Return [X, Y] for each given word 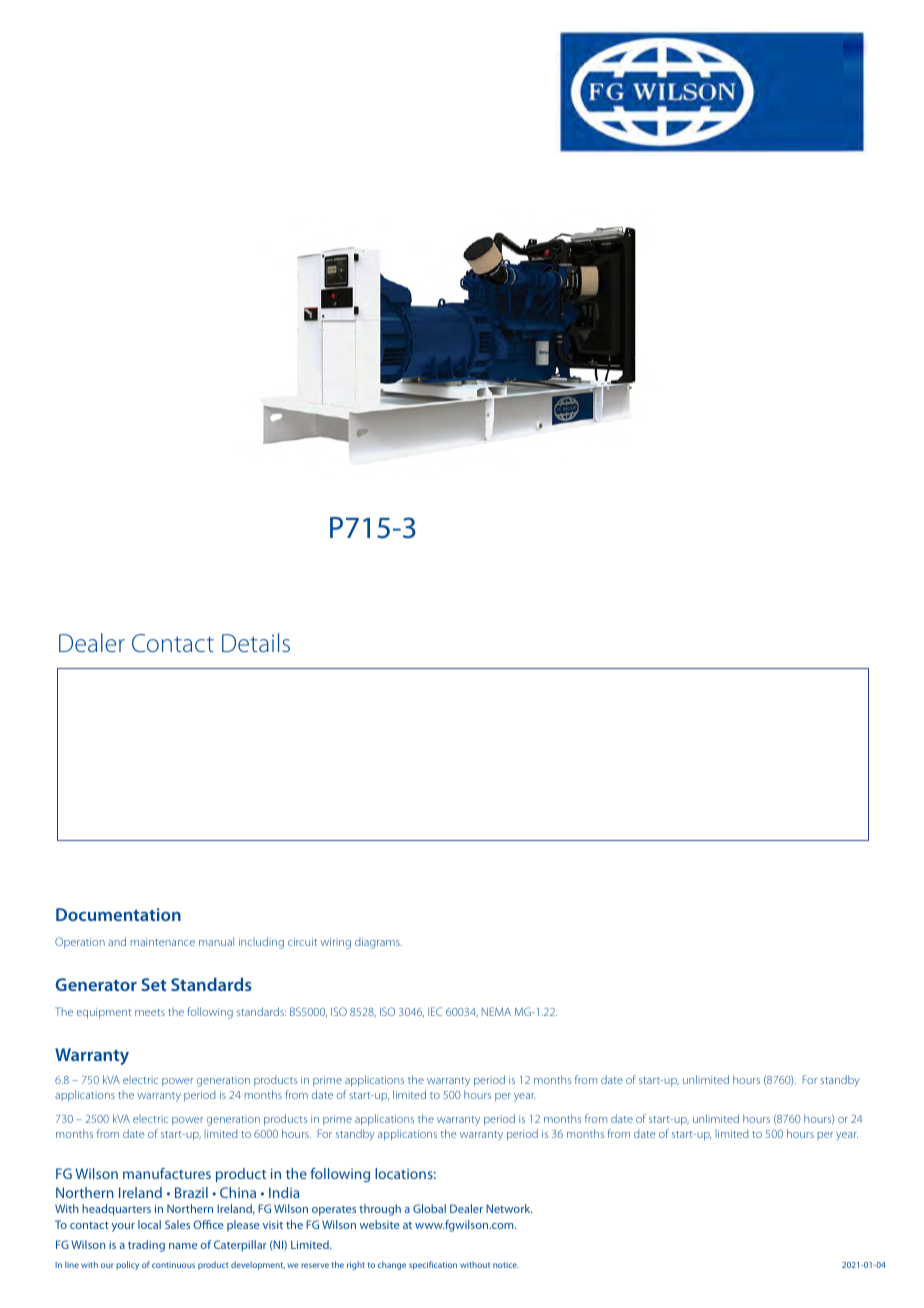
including [261, 943]
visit [273, 1225]
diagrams [378, 943]
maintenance [162, 942]
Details [256, 642]
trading [146, 1246]
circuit [302, 942]
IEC [435, 1011]
